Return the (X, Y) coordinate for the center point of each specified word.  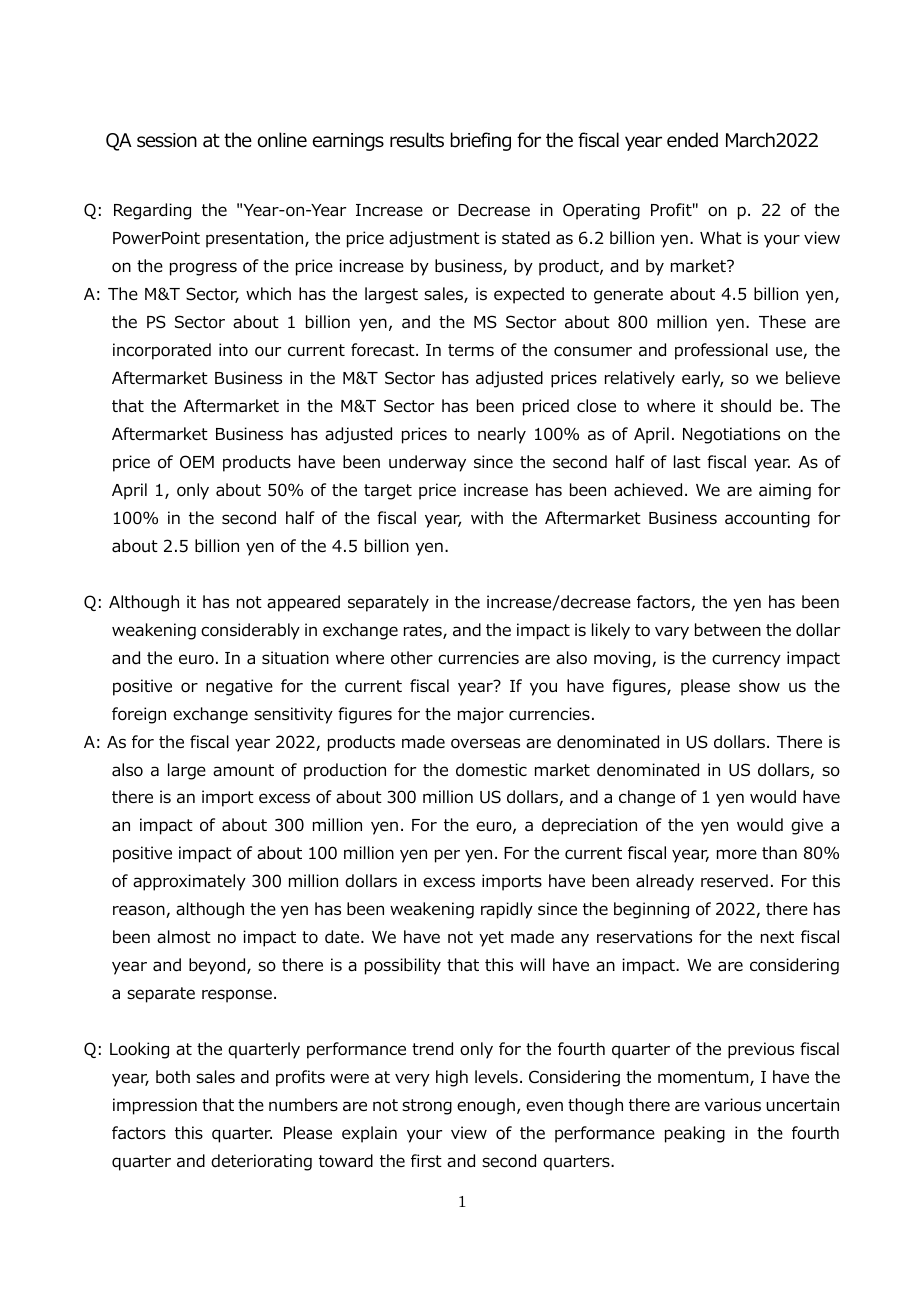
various (732, 1105)
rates (424, 631)
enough (486, 1106)
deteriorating (261, 1162)
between (728, 630)
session (167, 140)
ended (692, 140)
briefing (480, 141)
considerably (250, 631)
